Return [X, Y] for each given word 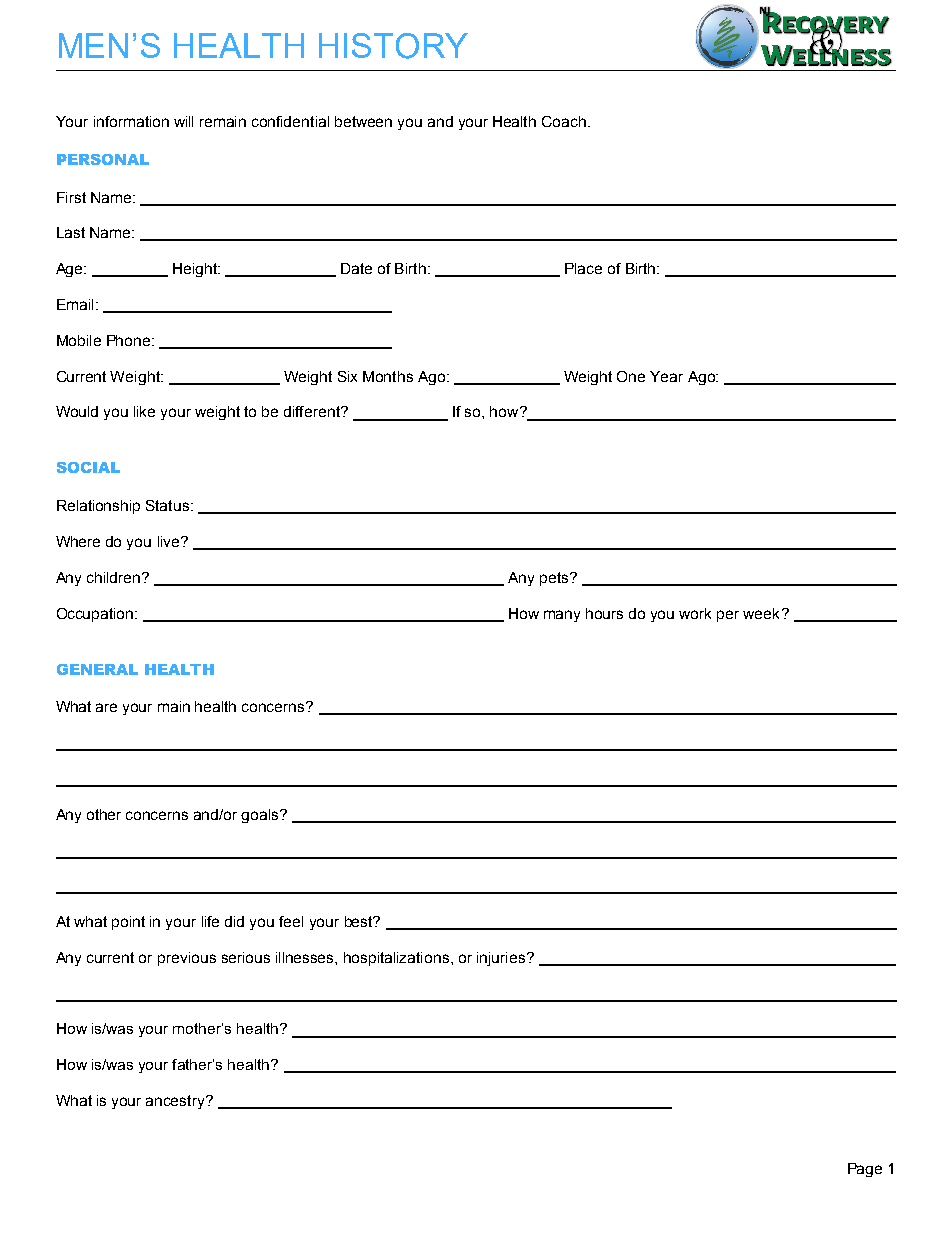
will [183, 121]
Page [865, 1170]
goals [261, 816]
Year [666, 376]
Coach [564, 121]
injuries [502, 959]
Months [388, 376]
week [761, 613]
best [360, 921]
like [144, 411]
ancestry [176, 1102]
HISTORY [393, 46]
